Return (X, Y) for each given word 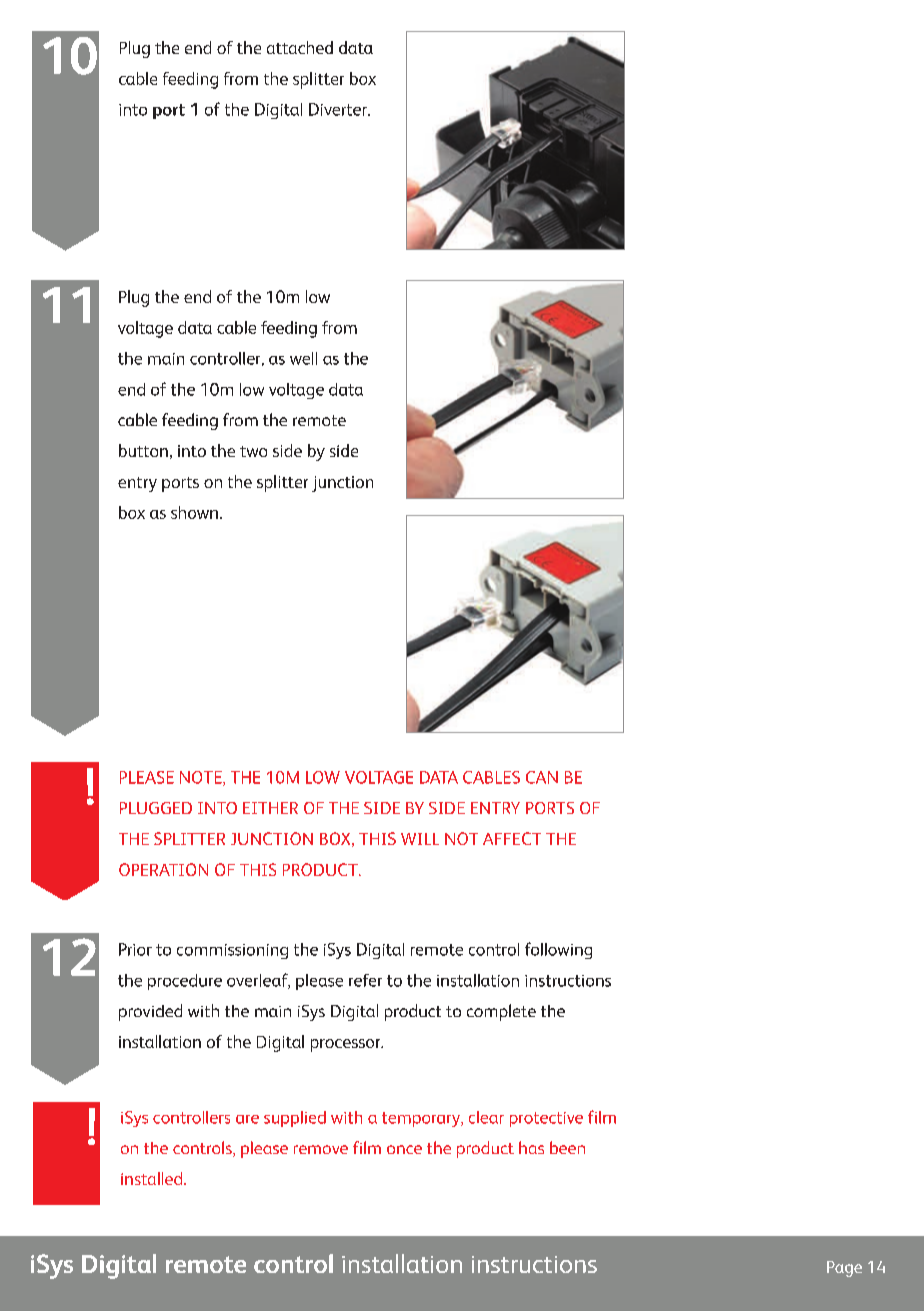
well (303, 358)
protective (546, 1119)
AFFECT (512, 838)
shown (194, 512)
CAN (542, 777)
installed (153, 1178)
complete (501, 1012)
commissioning (232, 951)
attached (300, 47)
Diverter (339, 109)
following (558, 950)
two (253, 451)
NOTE (202, 778)
